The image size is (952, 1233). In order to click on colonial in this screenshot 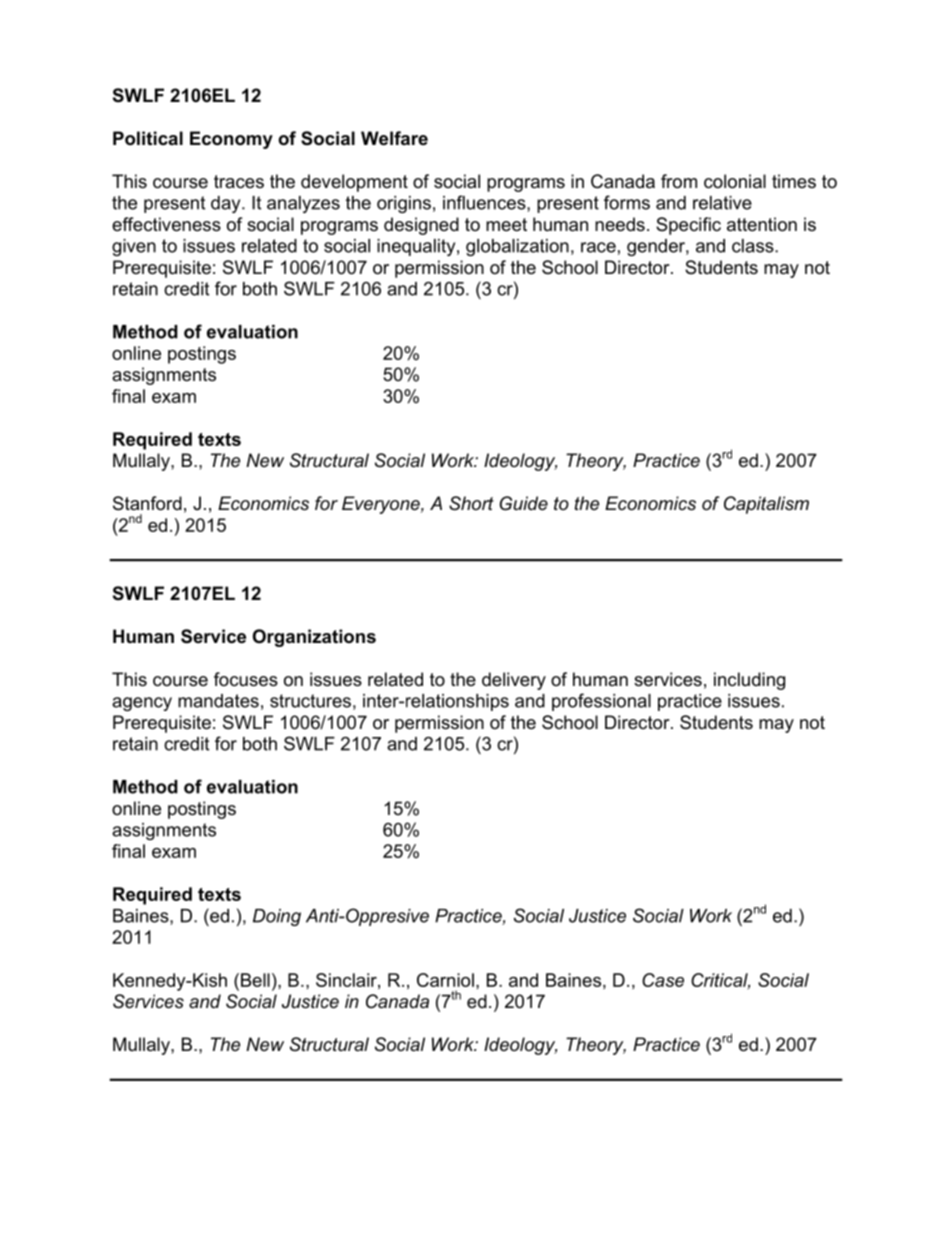, I will do `click(735, 181)`.
